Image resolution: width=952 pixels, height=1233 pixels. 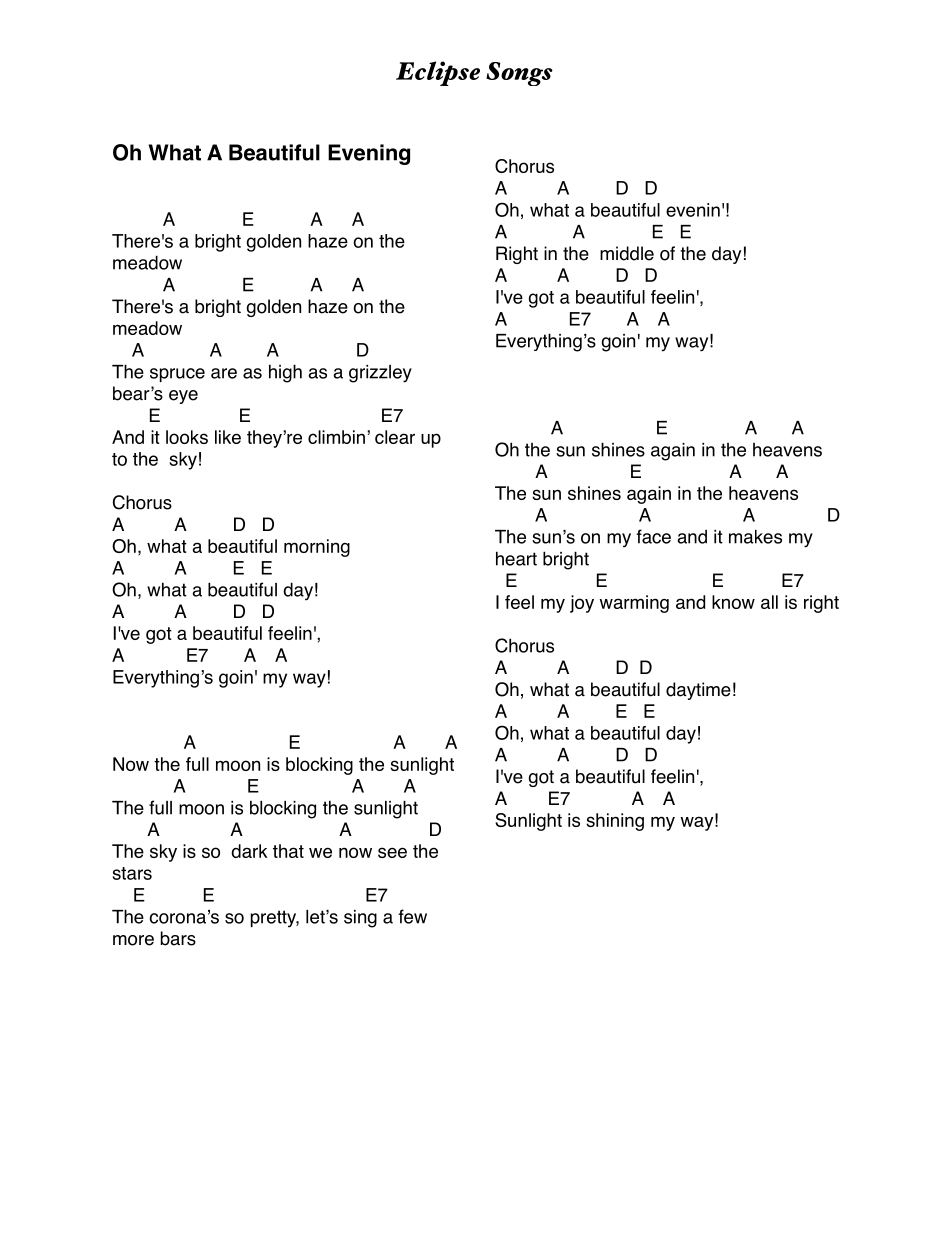 I want to click on high, so click(x=285, y=373).
